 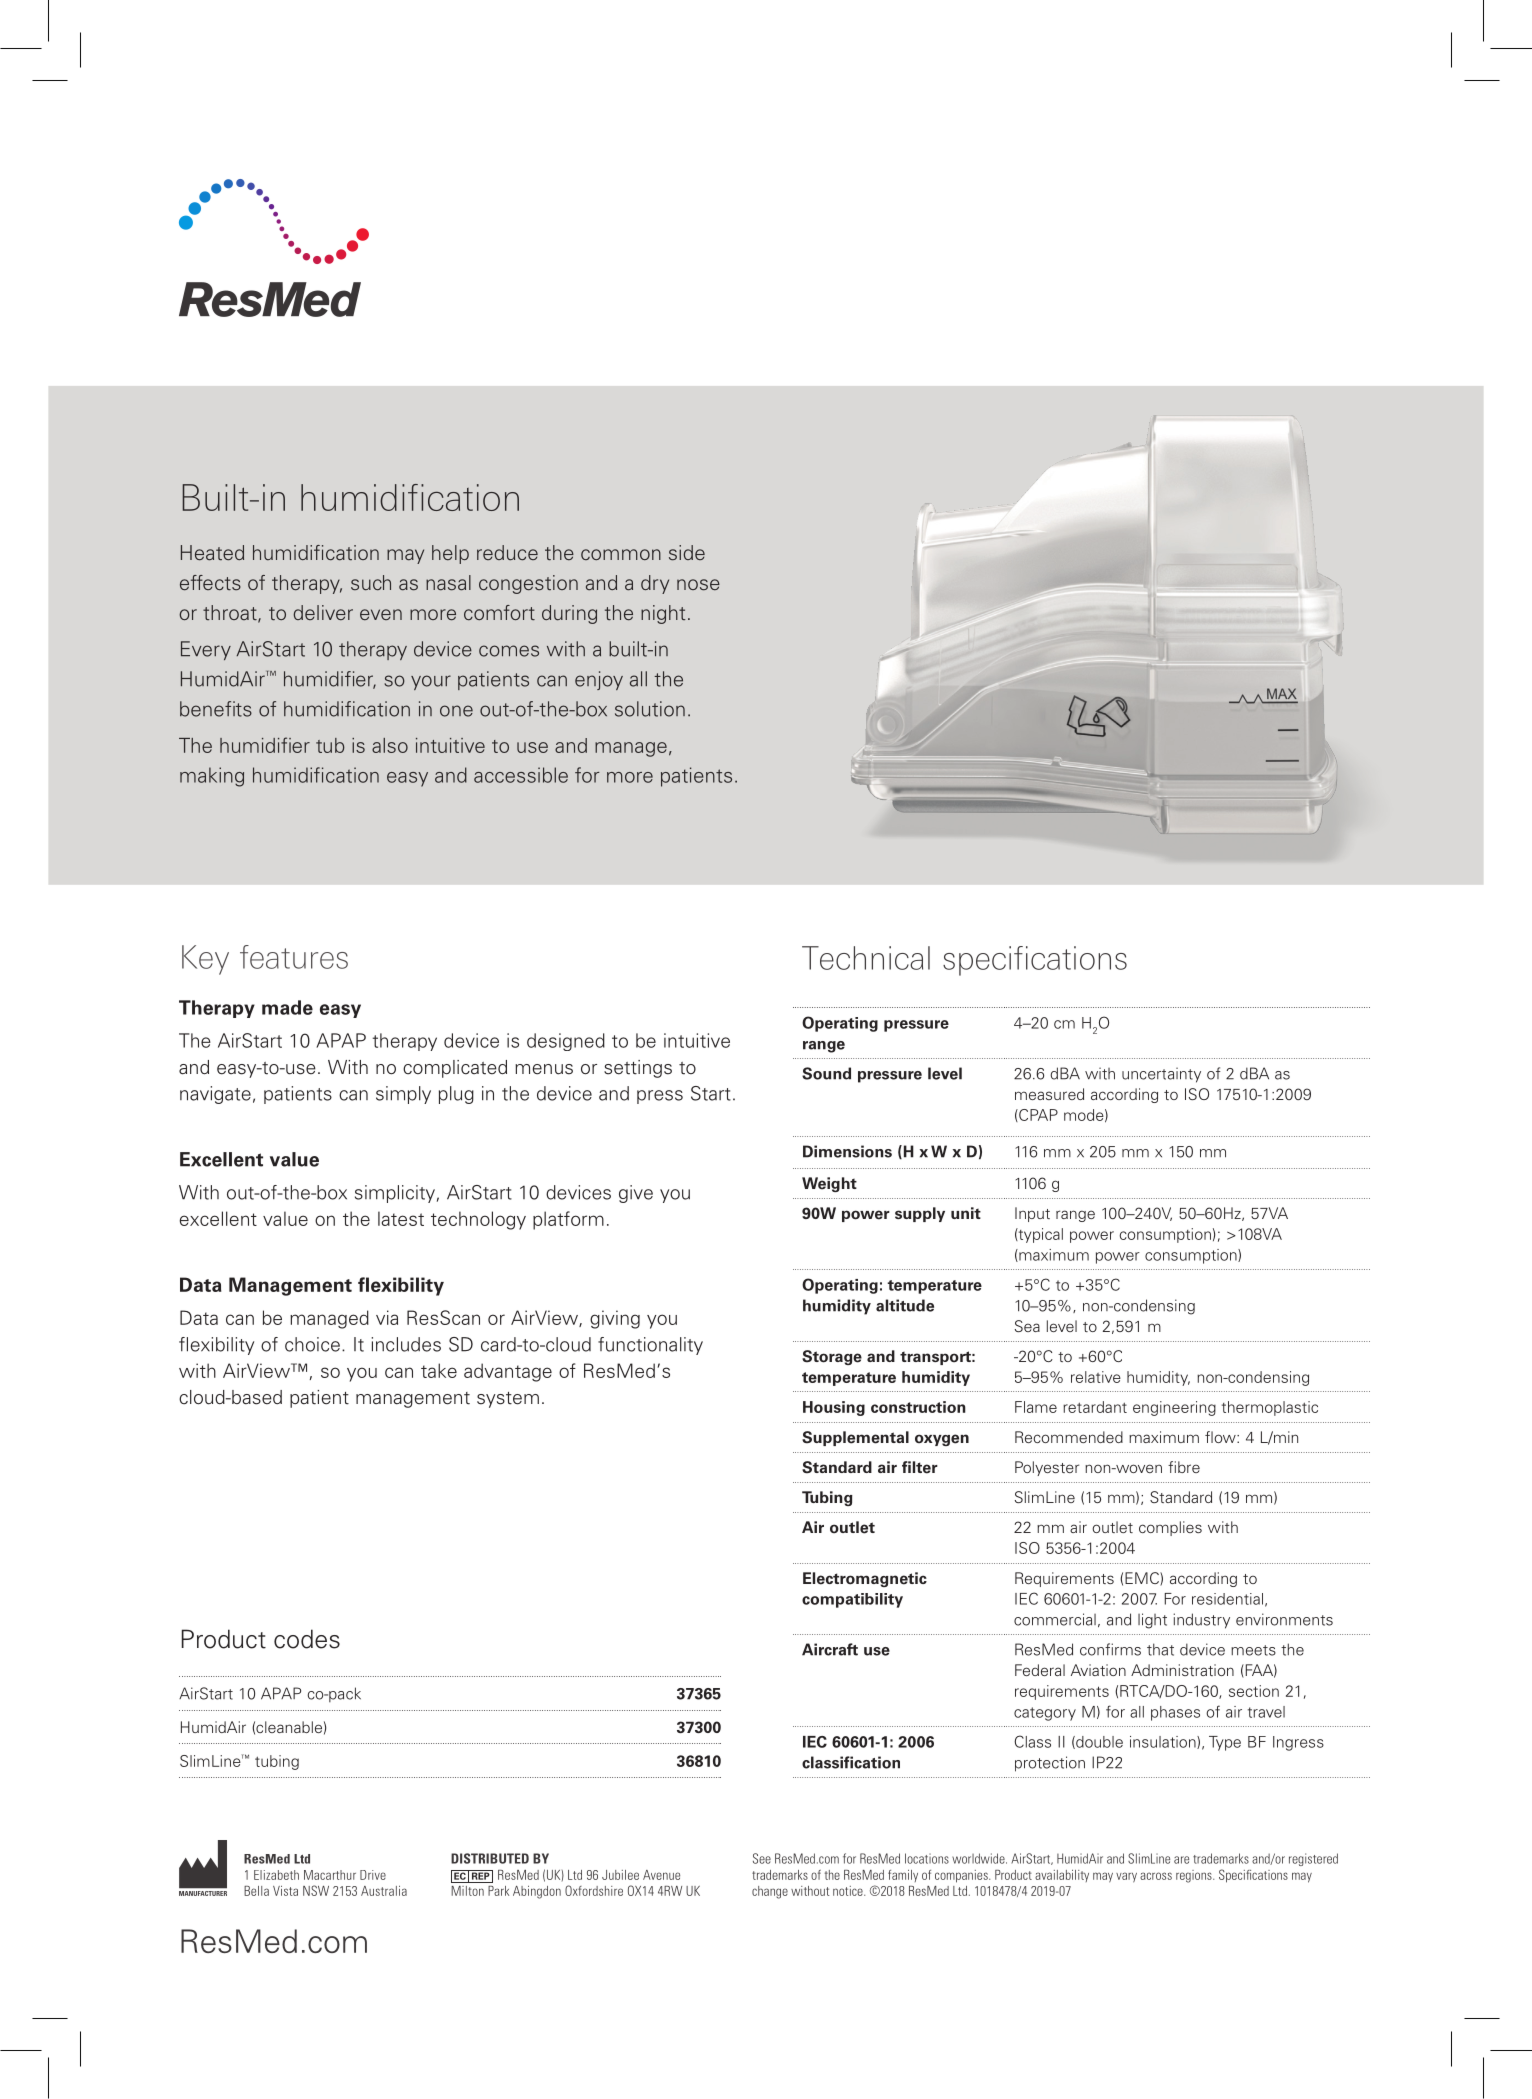 What do you see at coordinates (330, 1875) in the image?
I see `Macarthur` at bounding box center [330, 1875].
